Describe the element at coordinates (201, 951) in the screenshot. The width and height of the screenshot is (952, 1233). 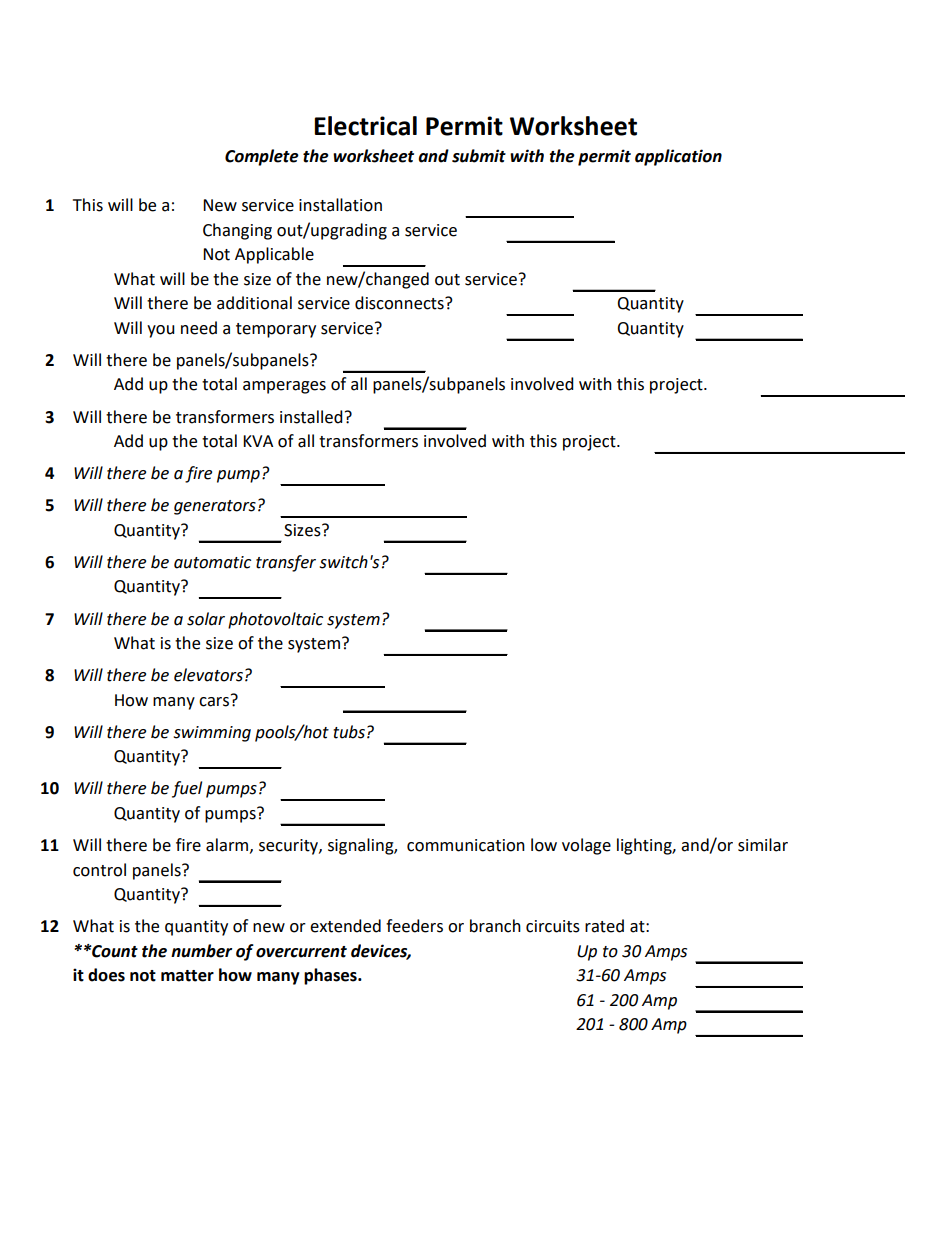
I see `number` at that location.
